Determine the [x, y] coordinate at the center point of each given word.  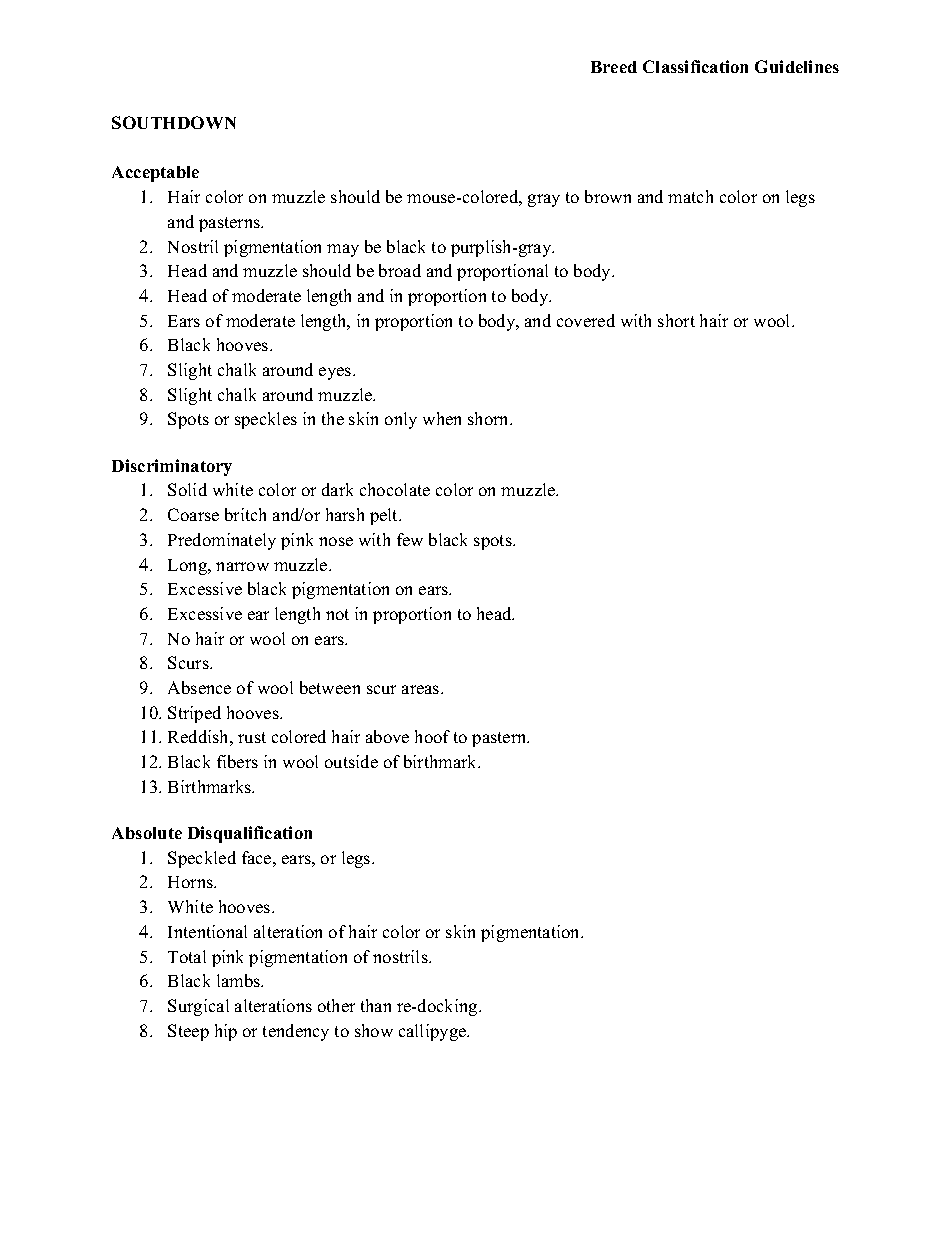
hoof [432, 736]
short [676, 320]
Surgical [198, 1007]
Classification [695, 66]
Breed [614, 67]
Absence [199, 687]
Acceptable [155, 174]
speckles [266, 420]
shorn [490, 418]
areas [422, 689]
